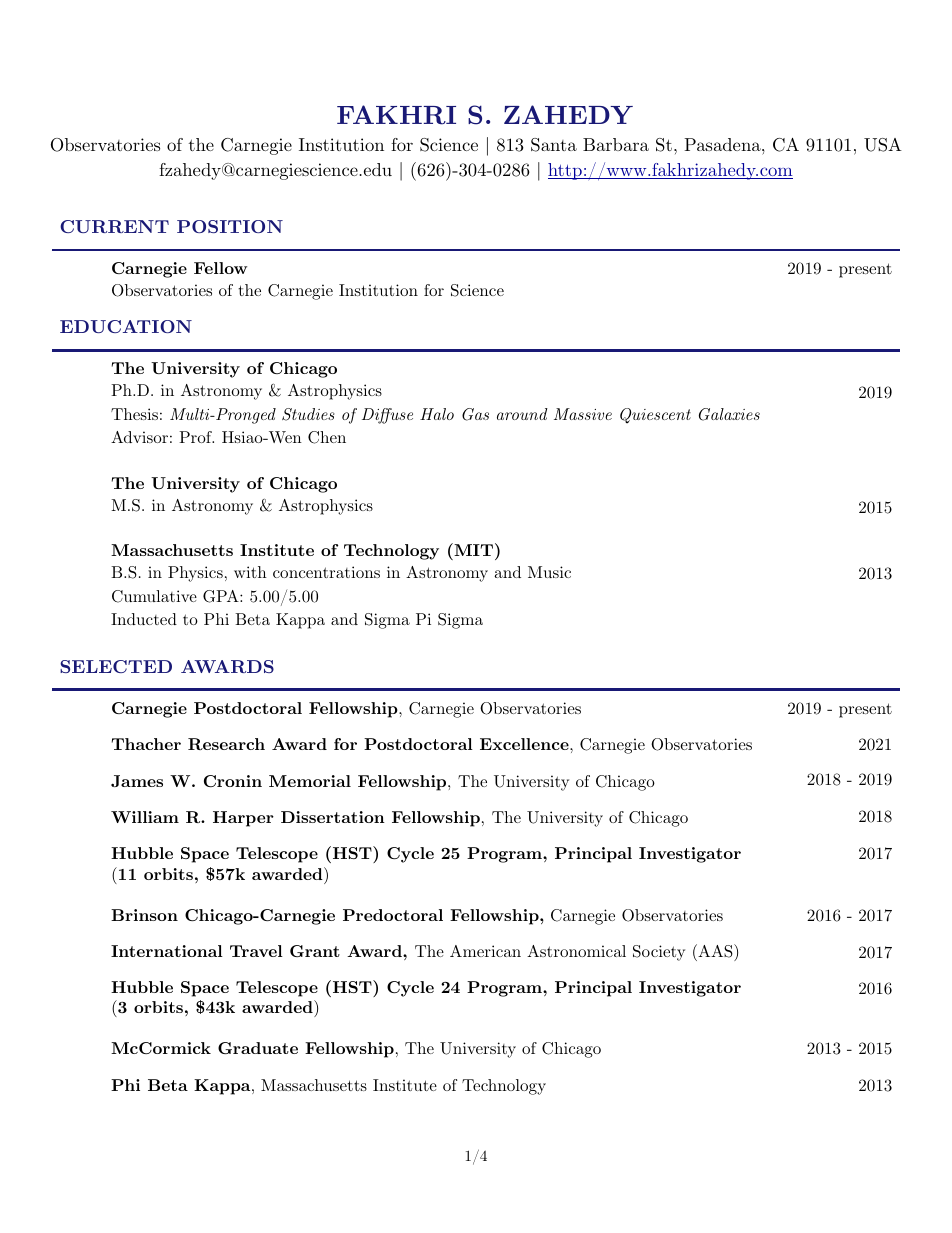  What do you see at coordinates (126, 326) in the screenshot?
I see `EDUCATION` at bounding box center [126, 326].
